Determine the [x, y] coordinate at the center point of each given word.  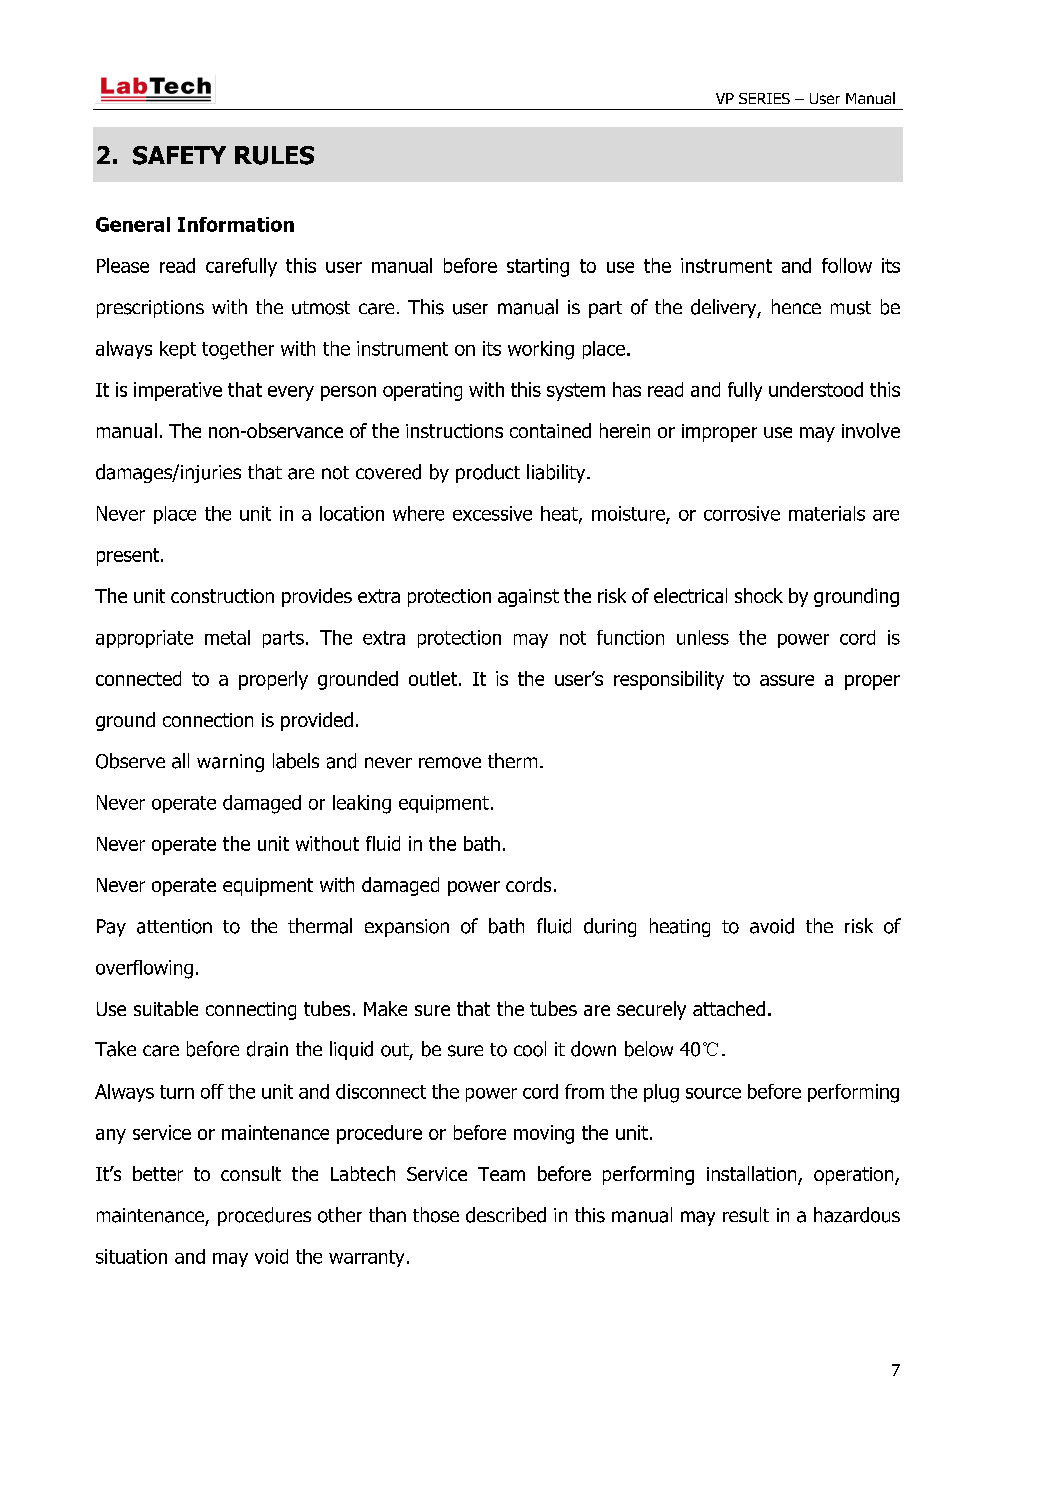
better [158, 1173]
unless [703, 637]
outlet [434, 678]
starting [538, 267]
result [746, 1215]
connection [208, 720]
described [506, 1215]
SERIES [764, 98]
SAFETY [179, 155]
